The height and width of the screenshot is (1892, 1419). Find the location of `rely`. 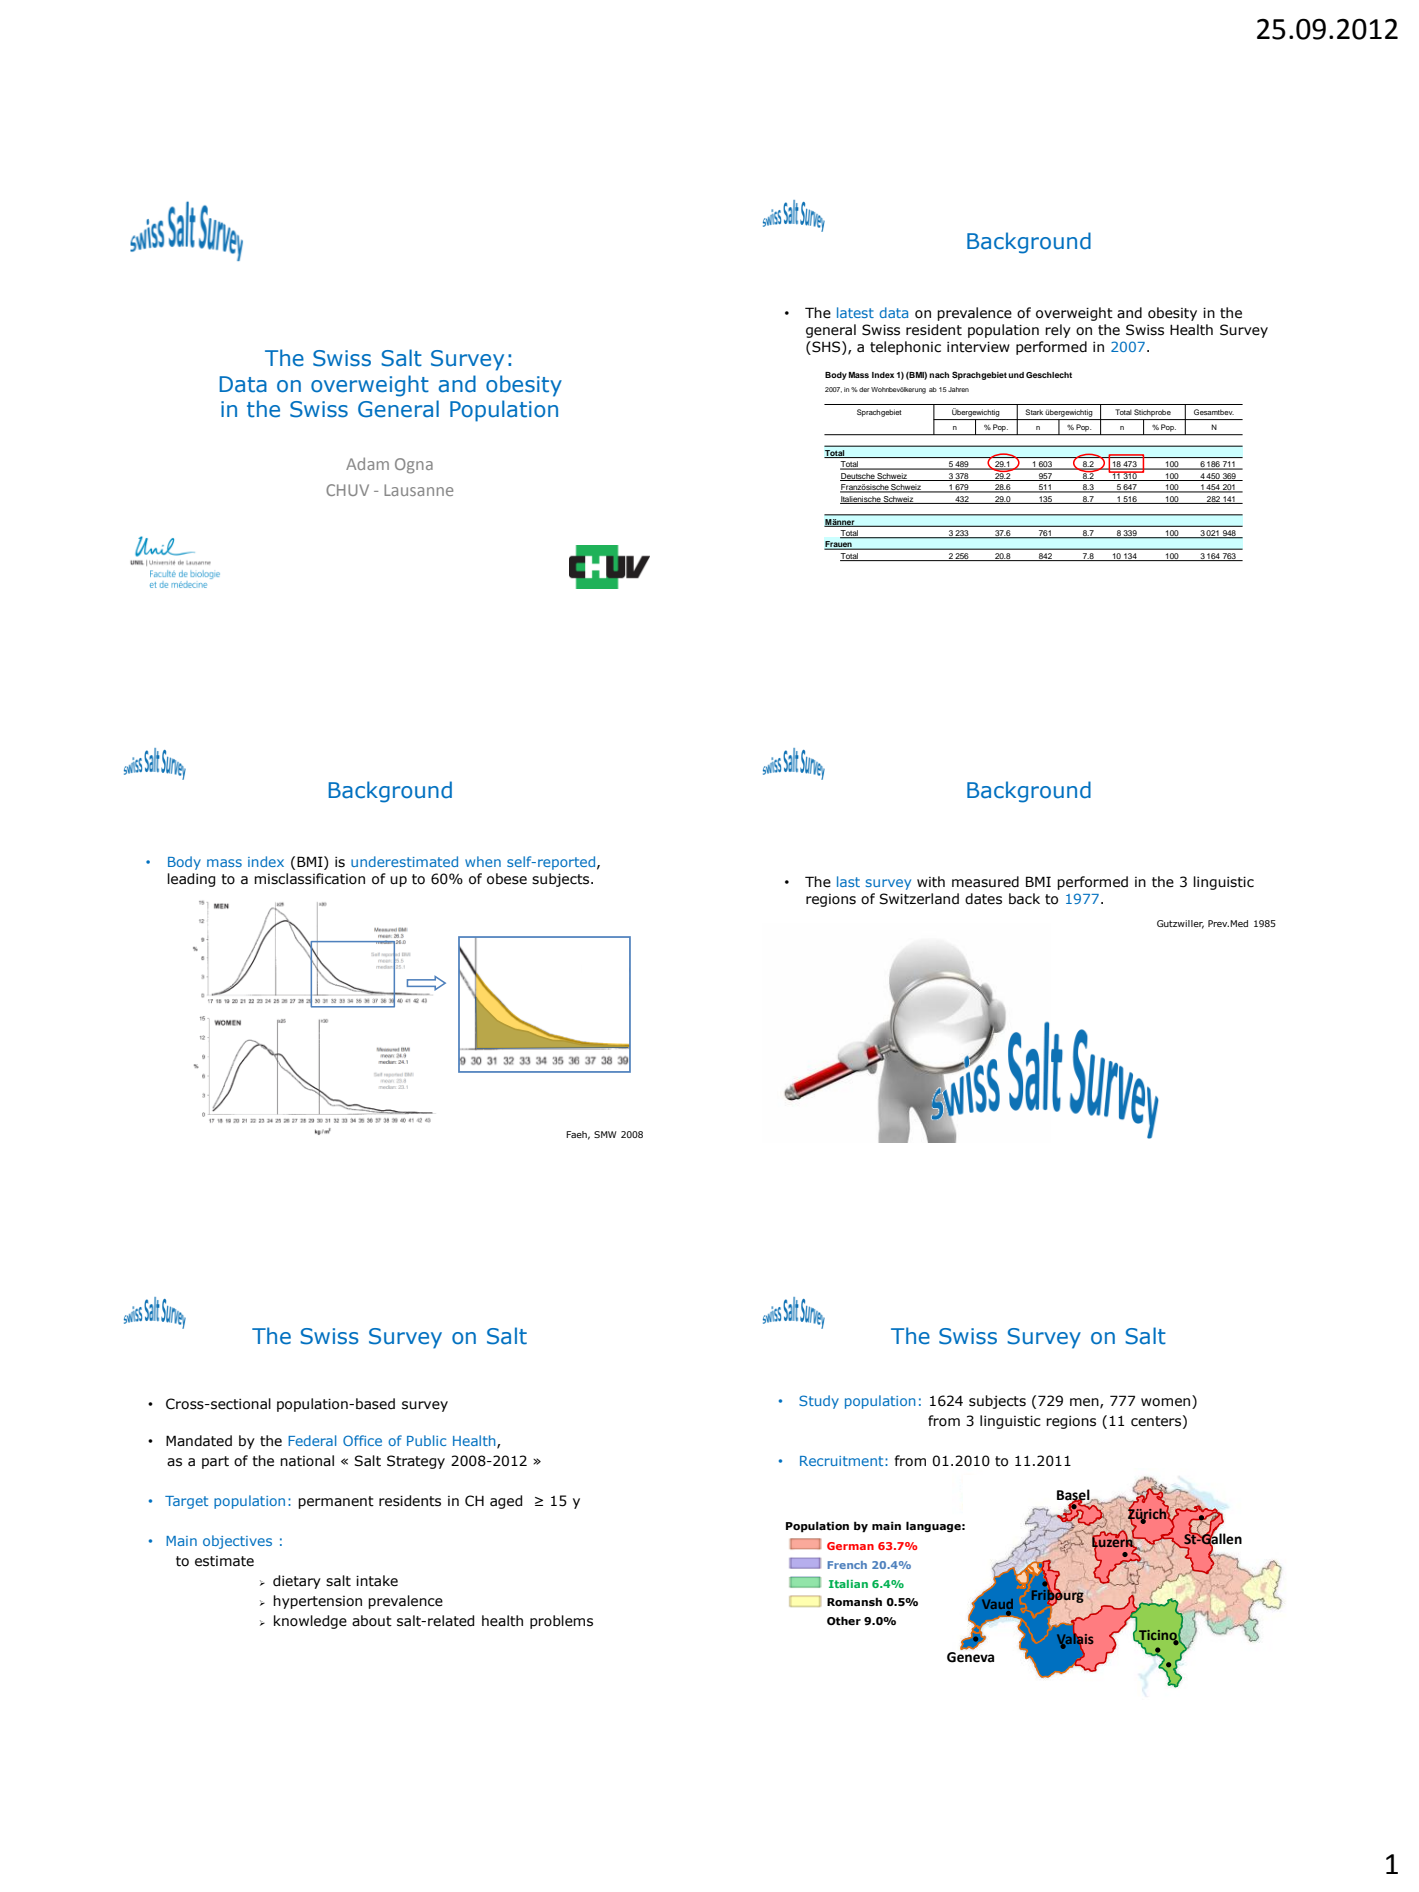

rely is located at coordinates (1058, 331).
